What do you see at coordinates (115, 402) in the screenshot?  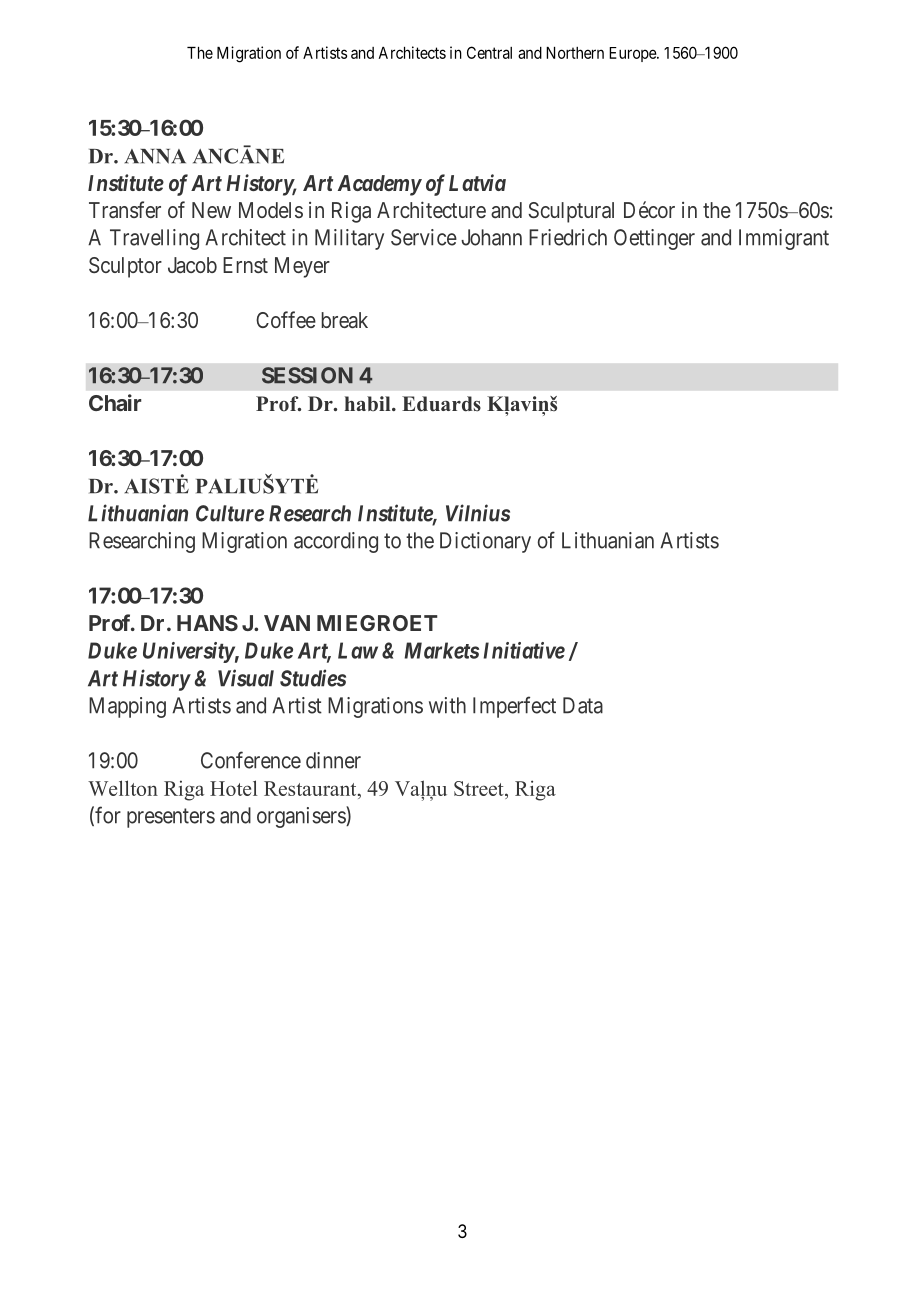 I see `Chair` at bounding box center [115, 402].
